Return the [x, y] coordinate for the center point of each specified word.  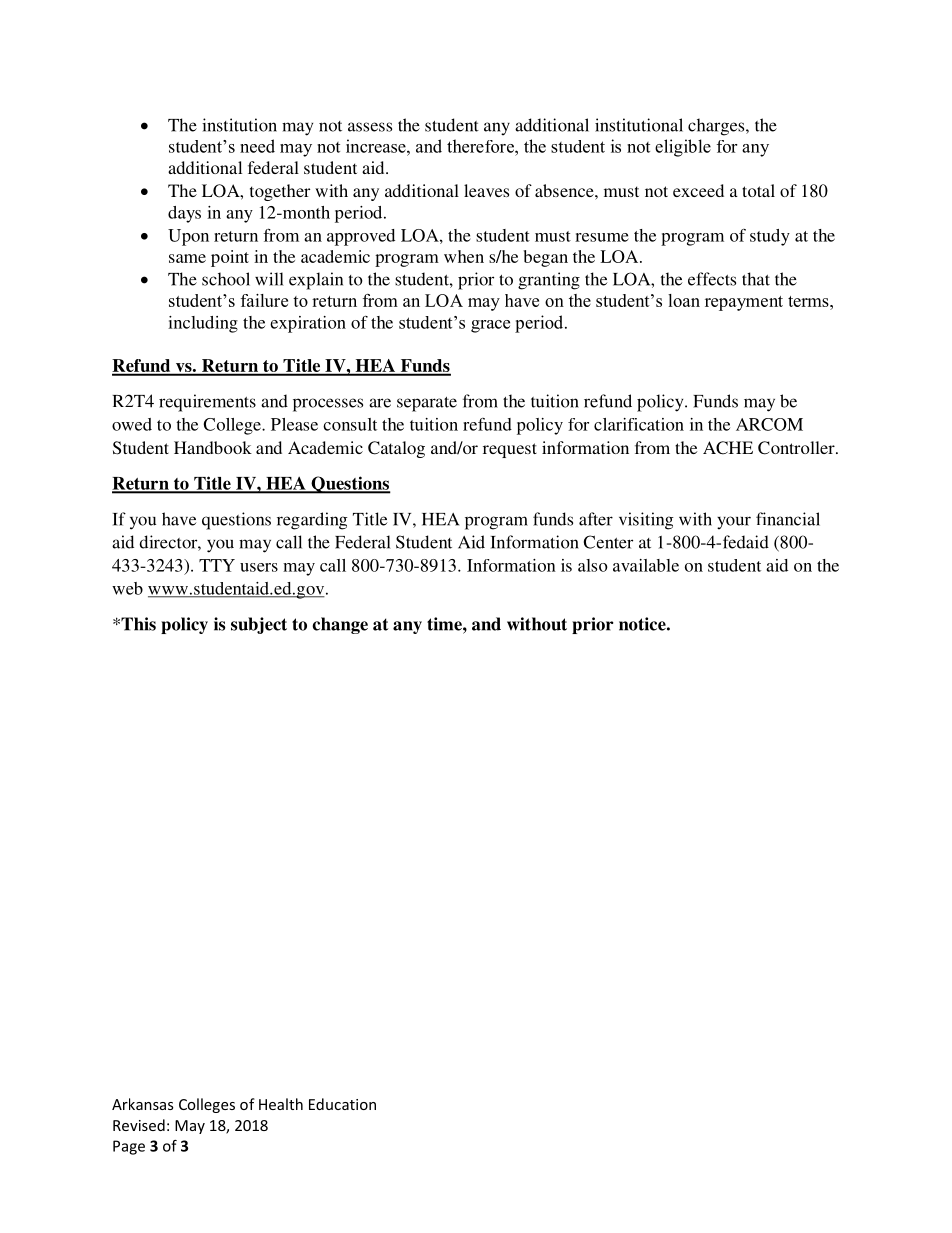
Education [342, 1104]
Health [281, 1104]
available [646, 565]
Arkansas [142, 1104]
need [257, 146]
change [340, 625]
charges [717, 127]
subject [259, 625]
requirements [207, 403]
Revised [139, 1125]
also [593, 565]
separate [427, 404]
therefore [481, 146]
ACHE [728, 448]
